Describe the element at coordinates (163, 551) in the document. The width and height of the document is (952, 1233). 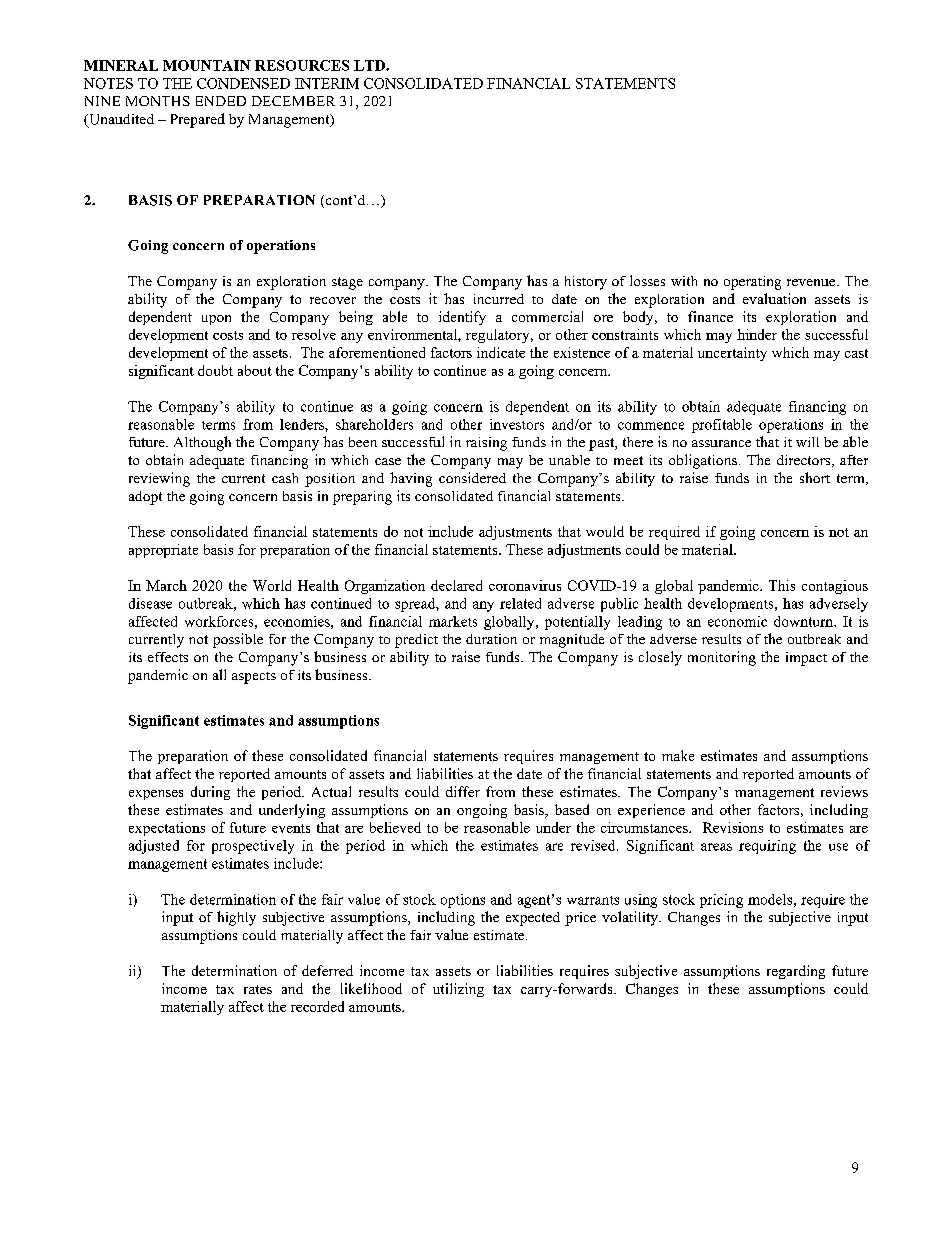
I see `appropriate` at that location.
